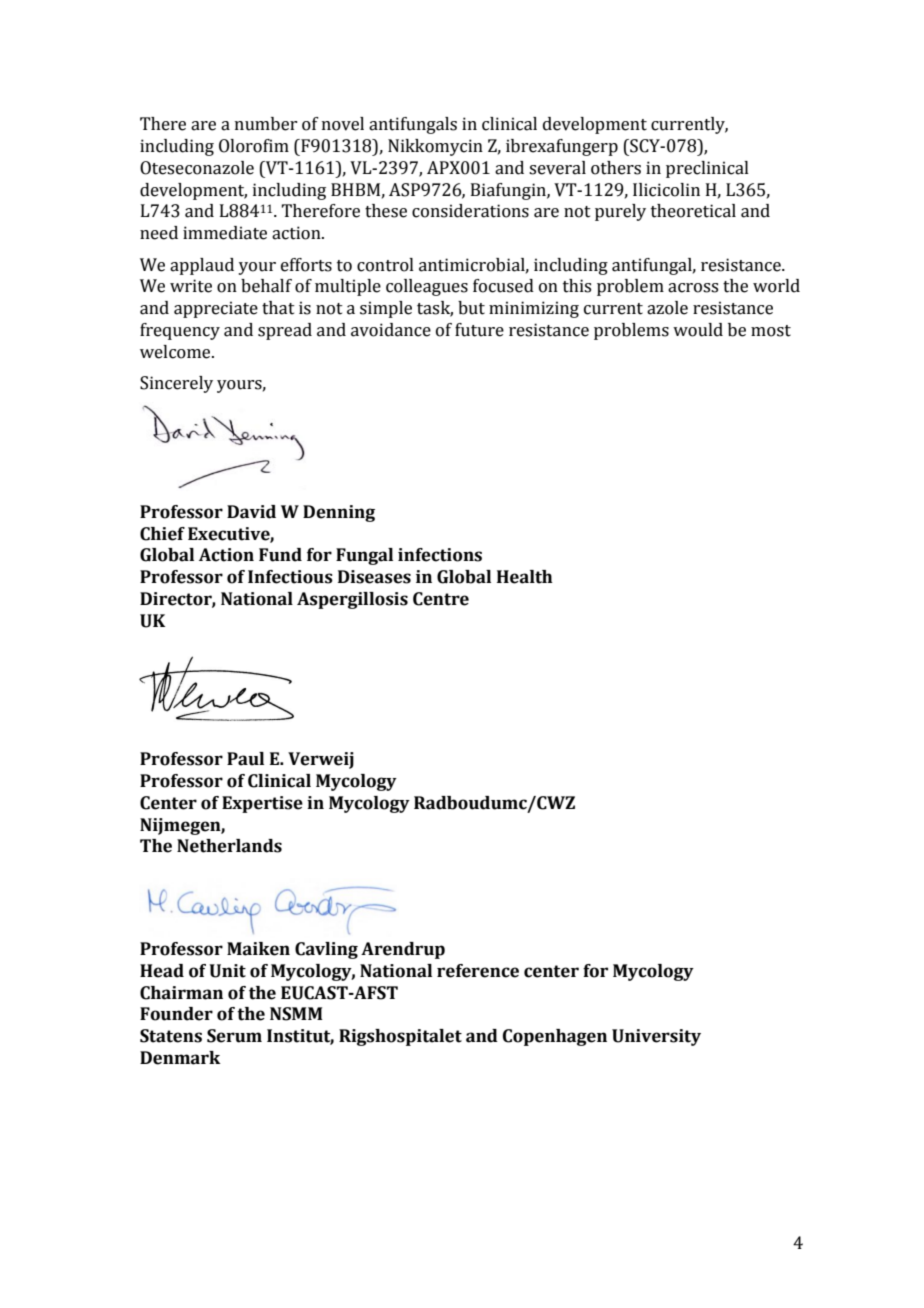 This screenshot has height=1308, width=924. I want to click on Infectious, so click(290, 577).
